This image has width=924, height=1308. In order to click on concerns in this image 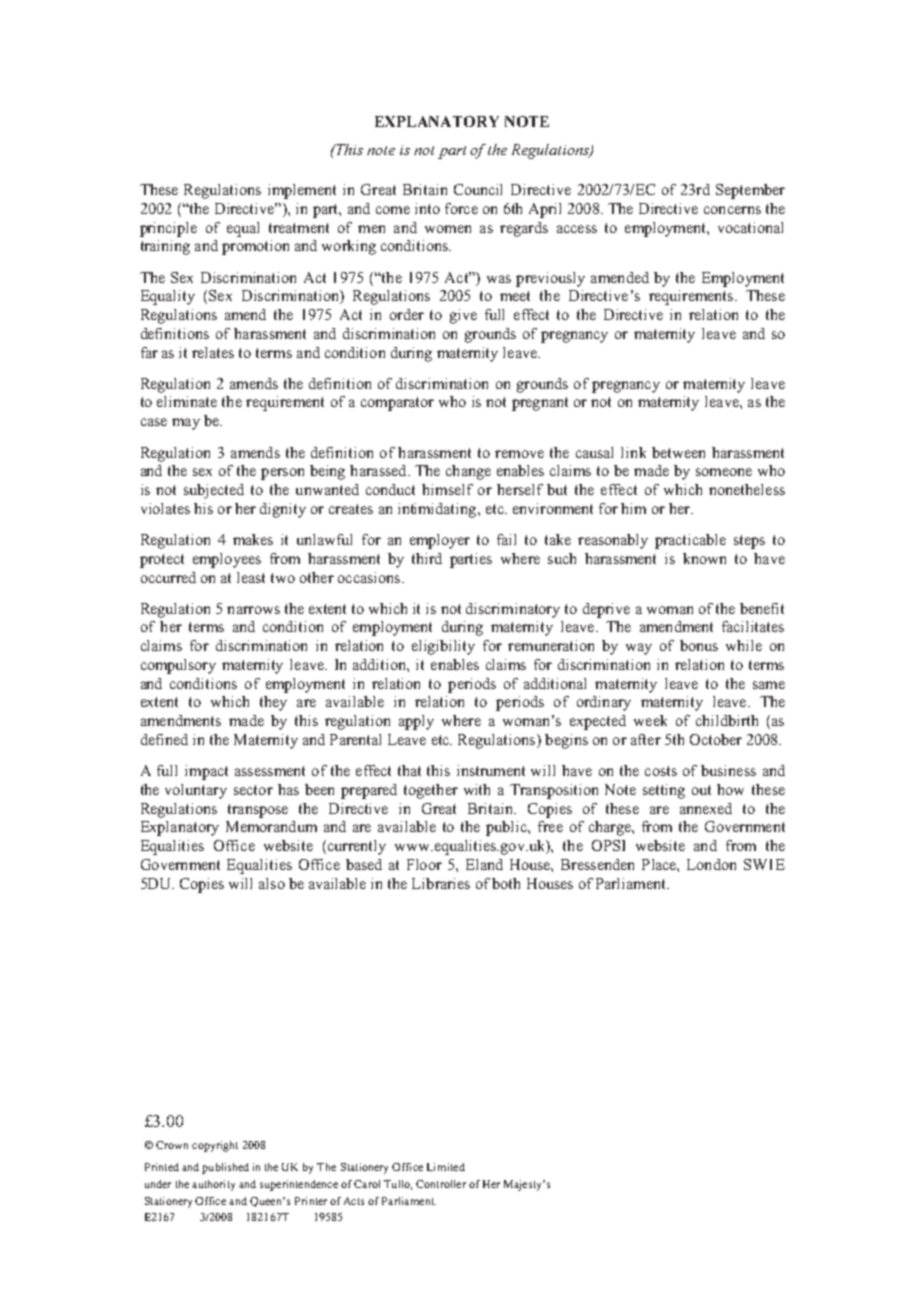, I will do `click(732, 210)`.
